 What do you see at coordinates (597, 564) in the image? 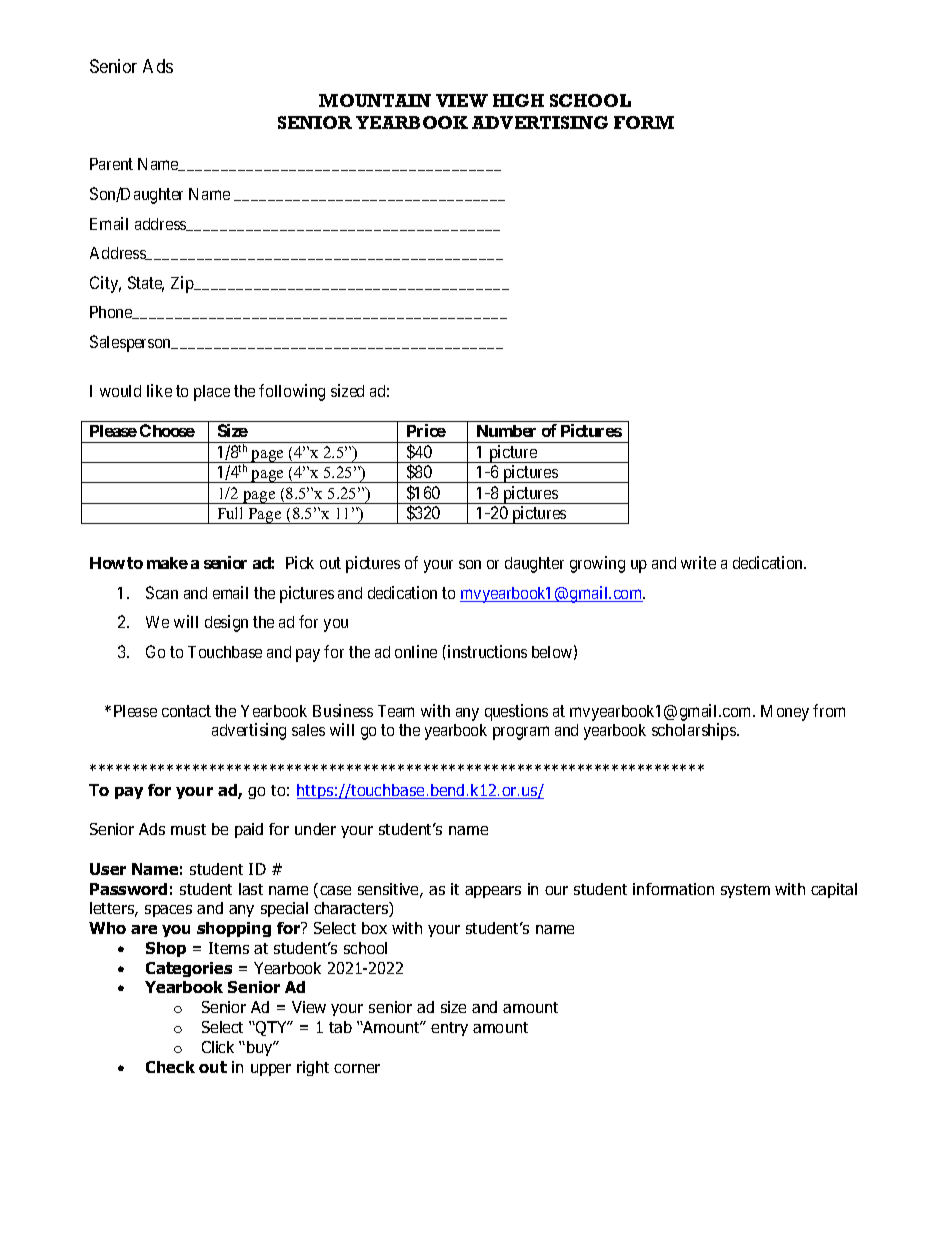
I see `growing` at bounding box center [597, 564].
